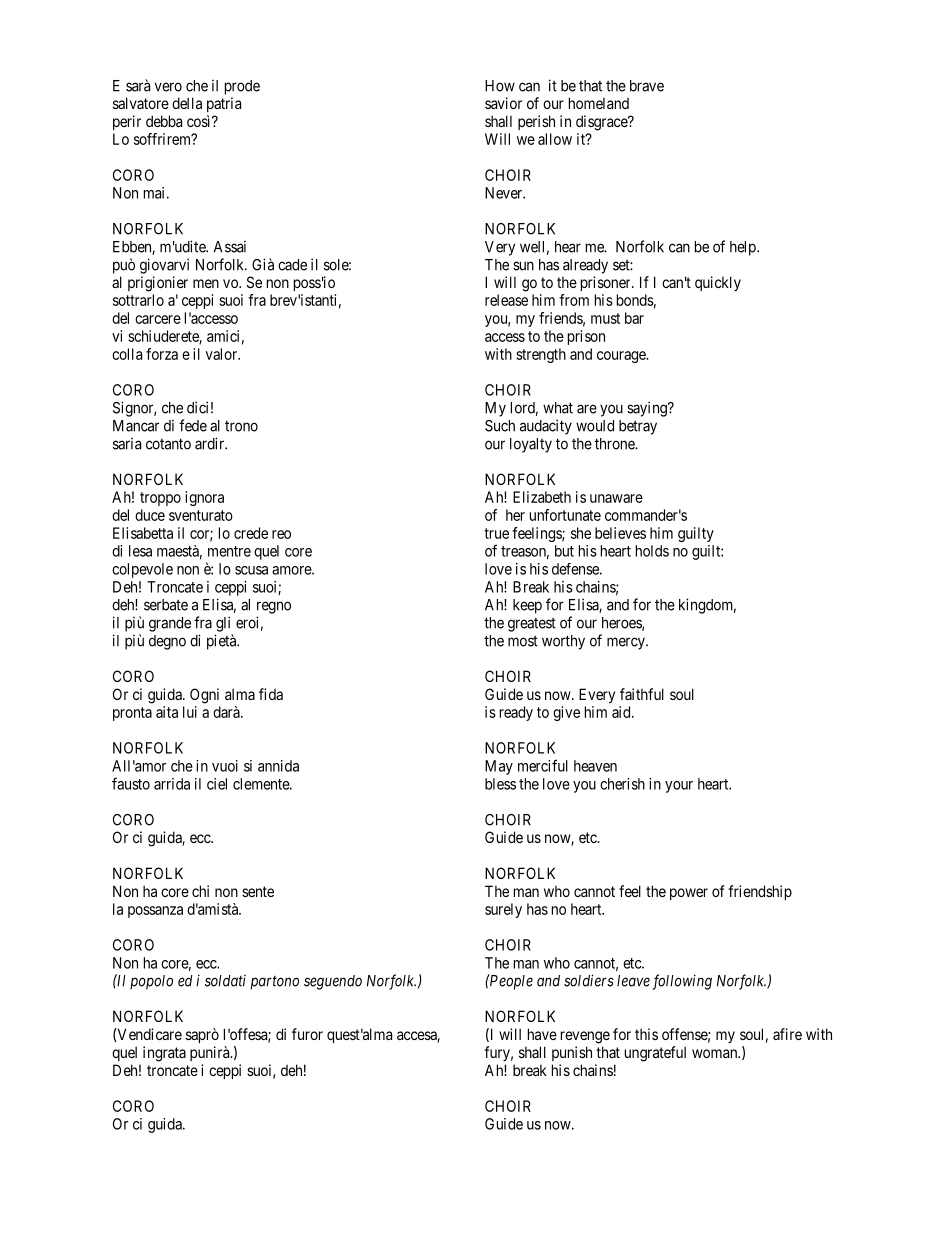 The image size is (952, 1233). Describe the element at coordinates (542, 1034) in the screenshot. I see `have` at that location.
